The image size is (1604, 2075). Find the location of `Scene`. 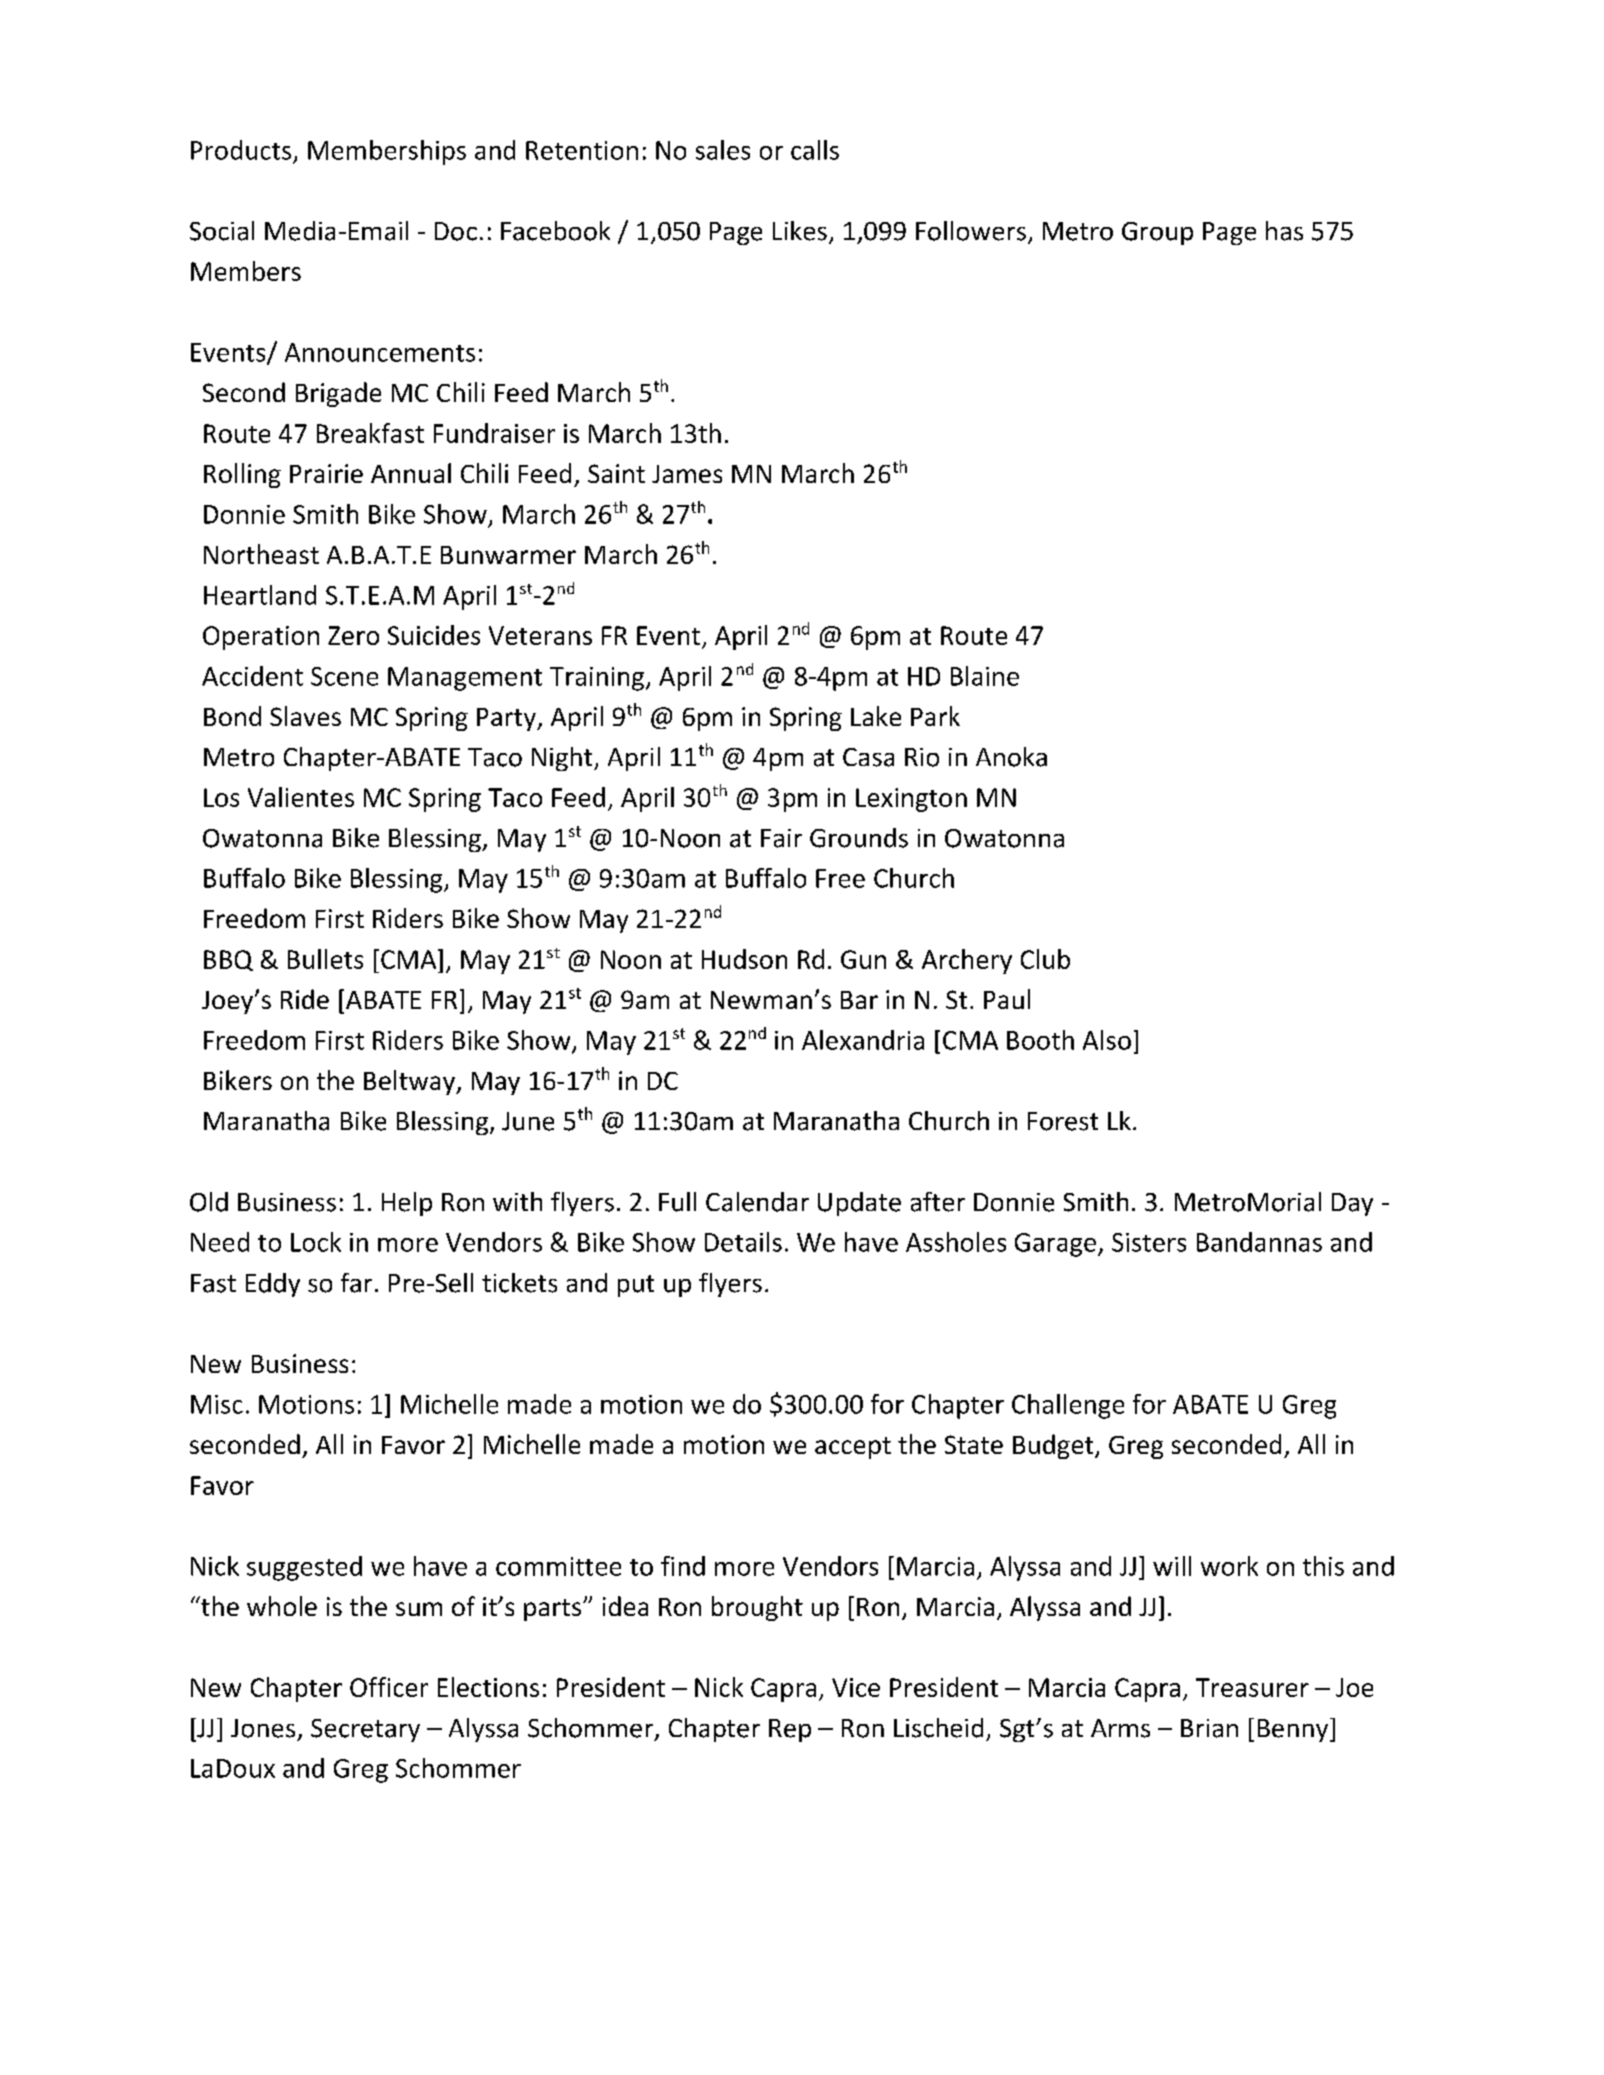

Scene is located at coordinates (344, 676).
